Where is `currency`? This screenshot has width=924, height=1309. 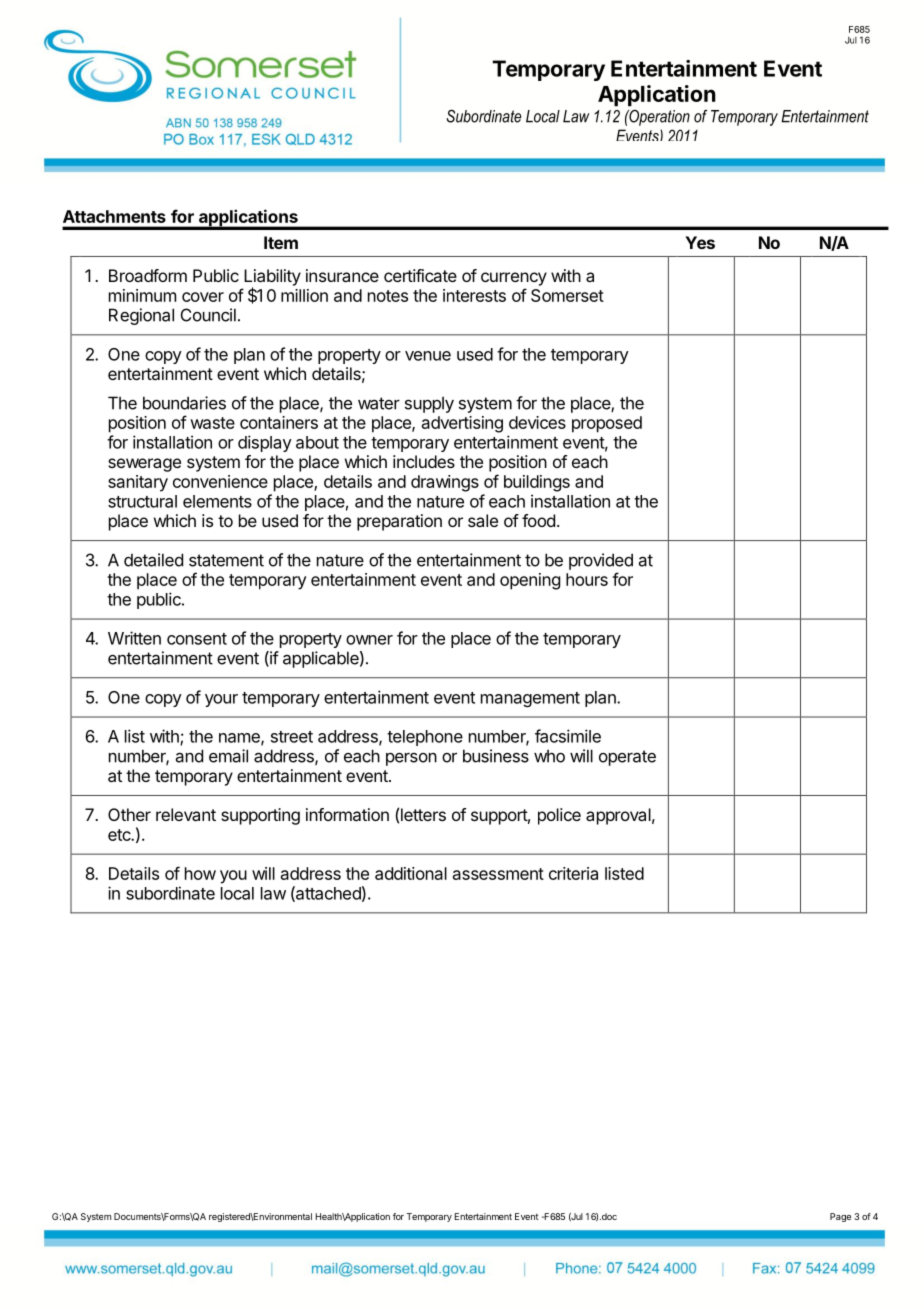
currency is located at coordinates (514, 279).
